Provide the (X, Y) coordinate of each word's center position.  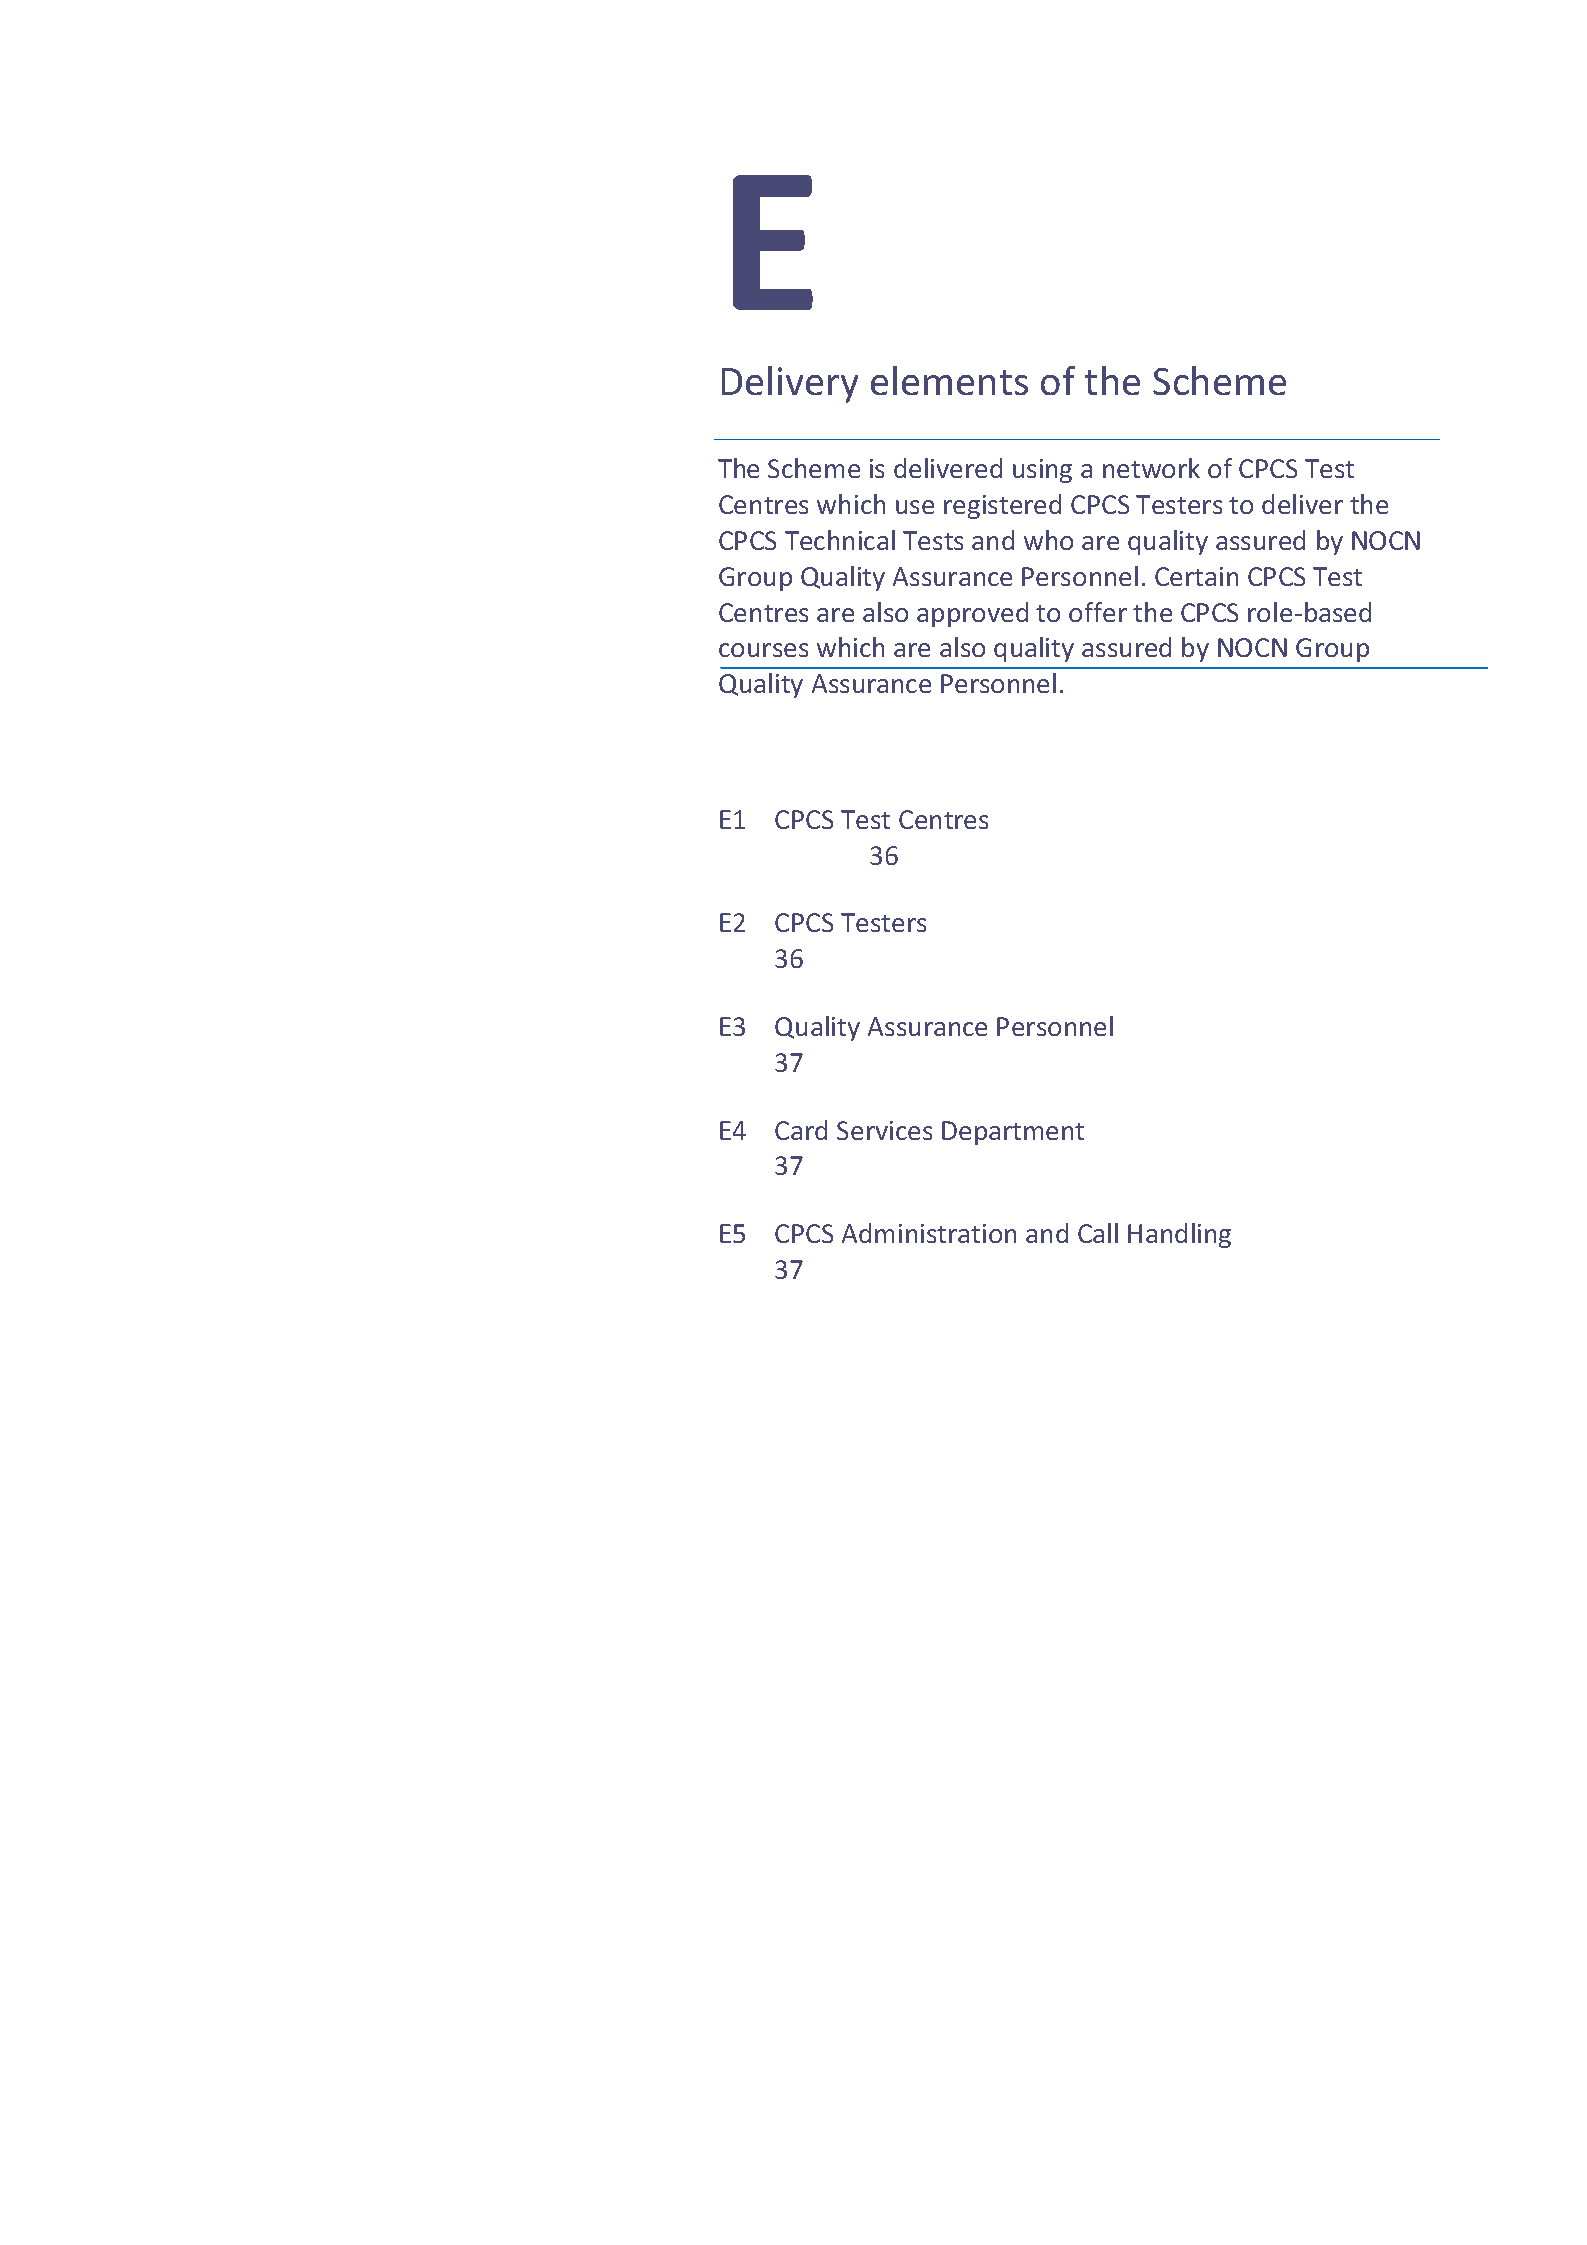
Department (1013, 1133)
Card (801, 1130)
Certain (1196, 576)
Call (1098, 1233)
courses (763, 650)
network (1151, 468)
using (1042, 471)
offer (1098, 612)
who (1048, 540)
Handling (1179, 1235)
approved (972, 614)
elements (949, 380)
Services (884, 1130)
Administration (929, 1233)
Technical (840, 540)
